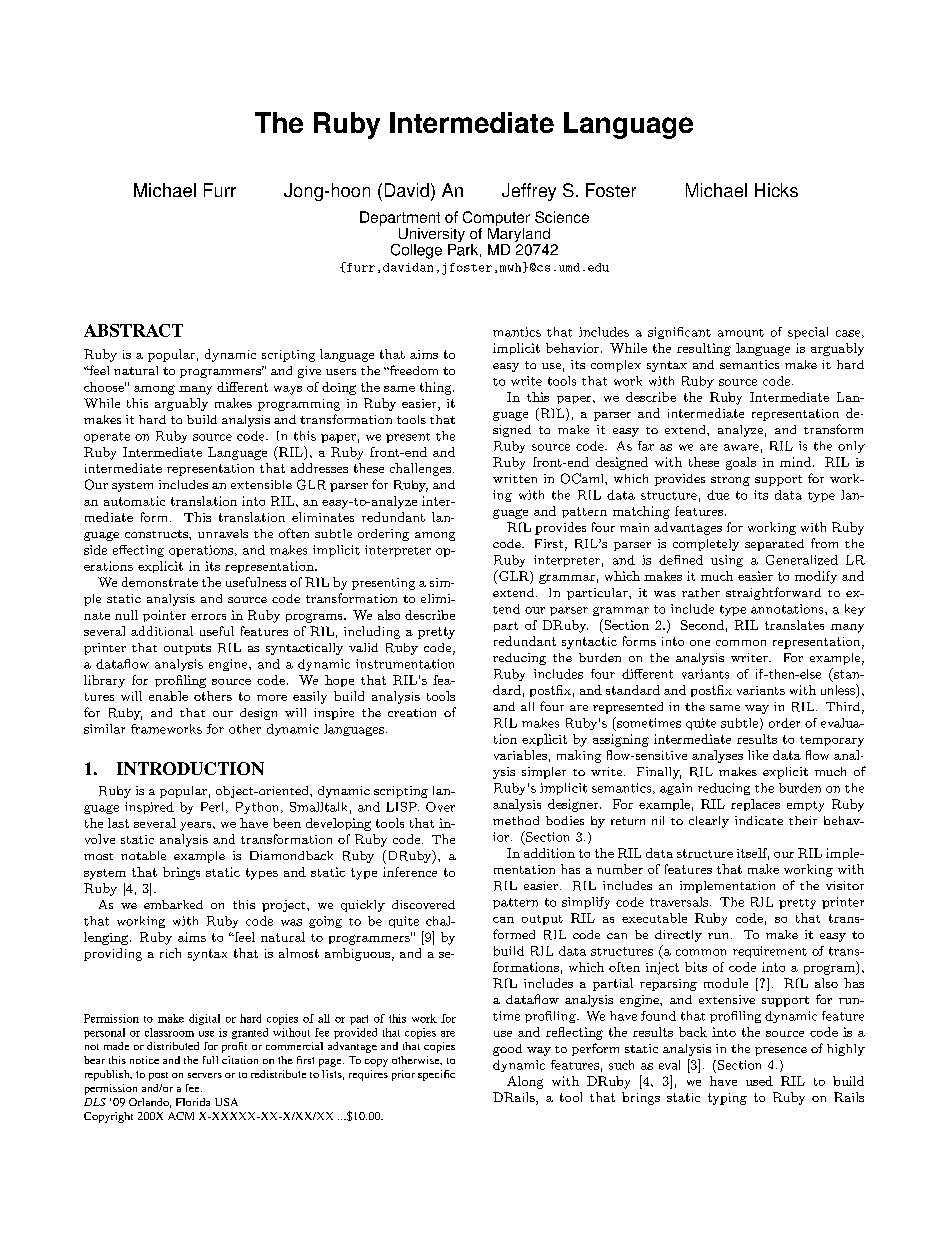 Image resolution: width=952 pixels, height=1233 pixels. I want to click on like, so click(758, 755).
